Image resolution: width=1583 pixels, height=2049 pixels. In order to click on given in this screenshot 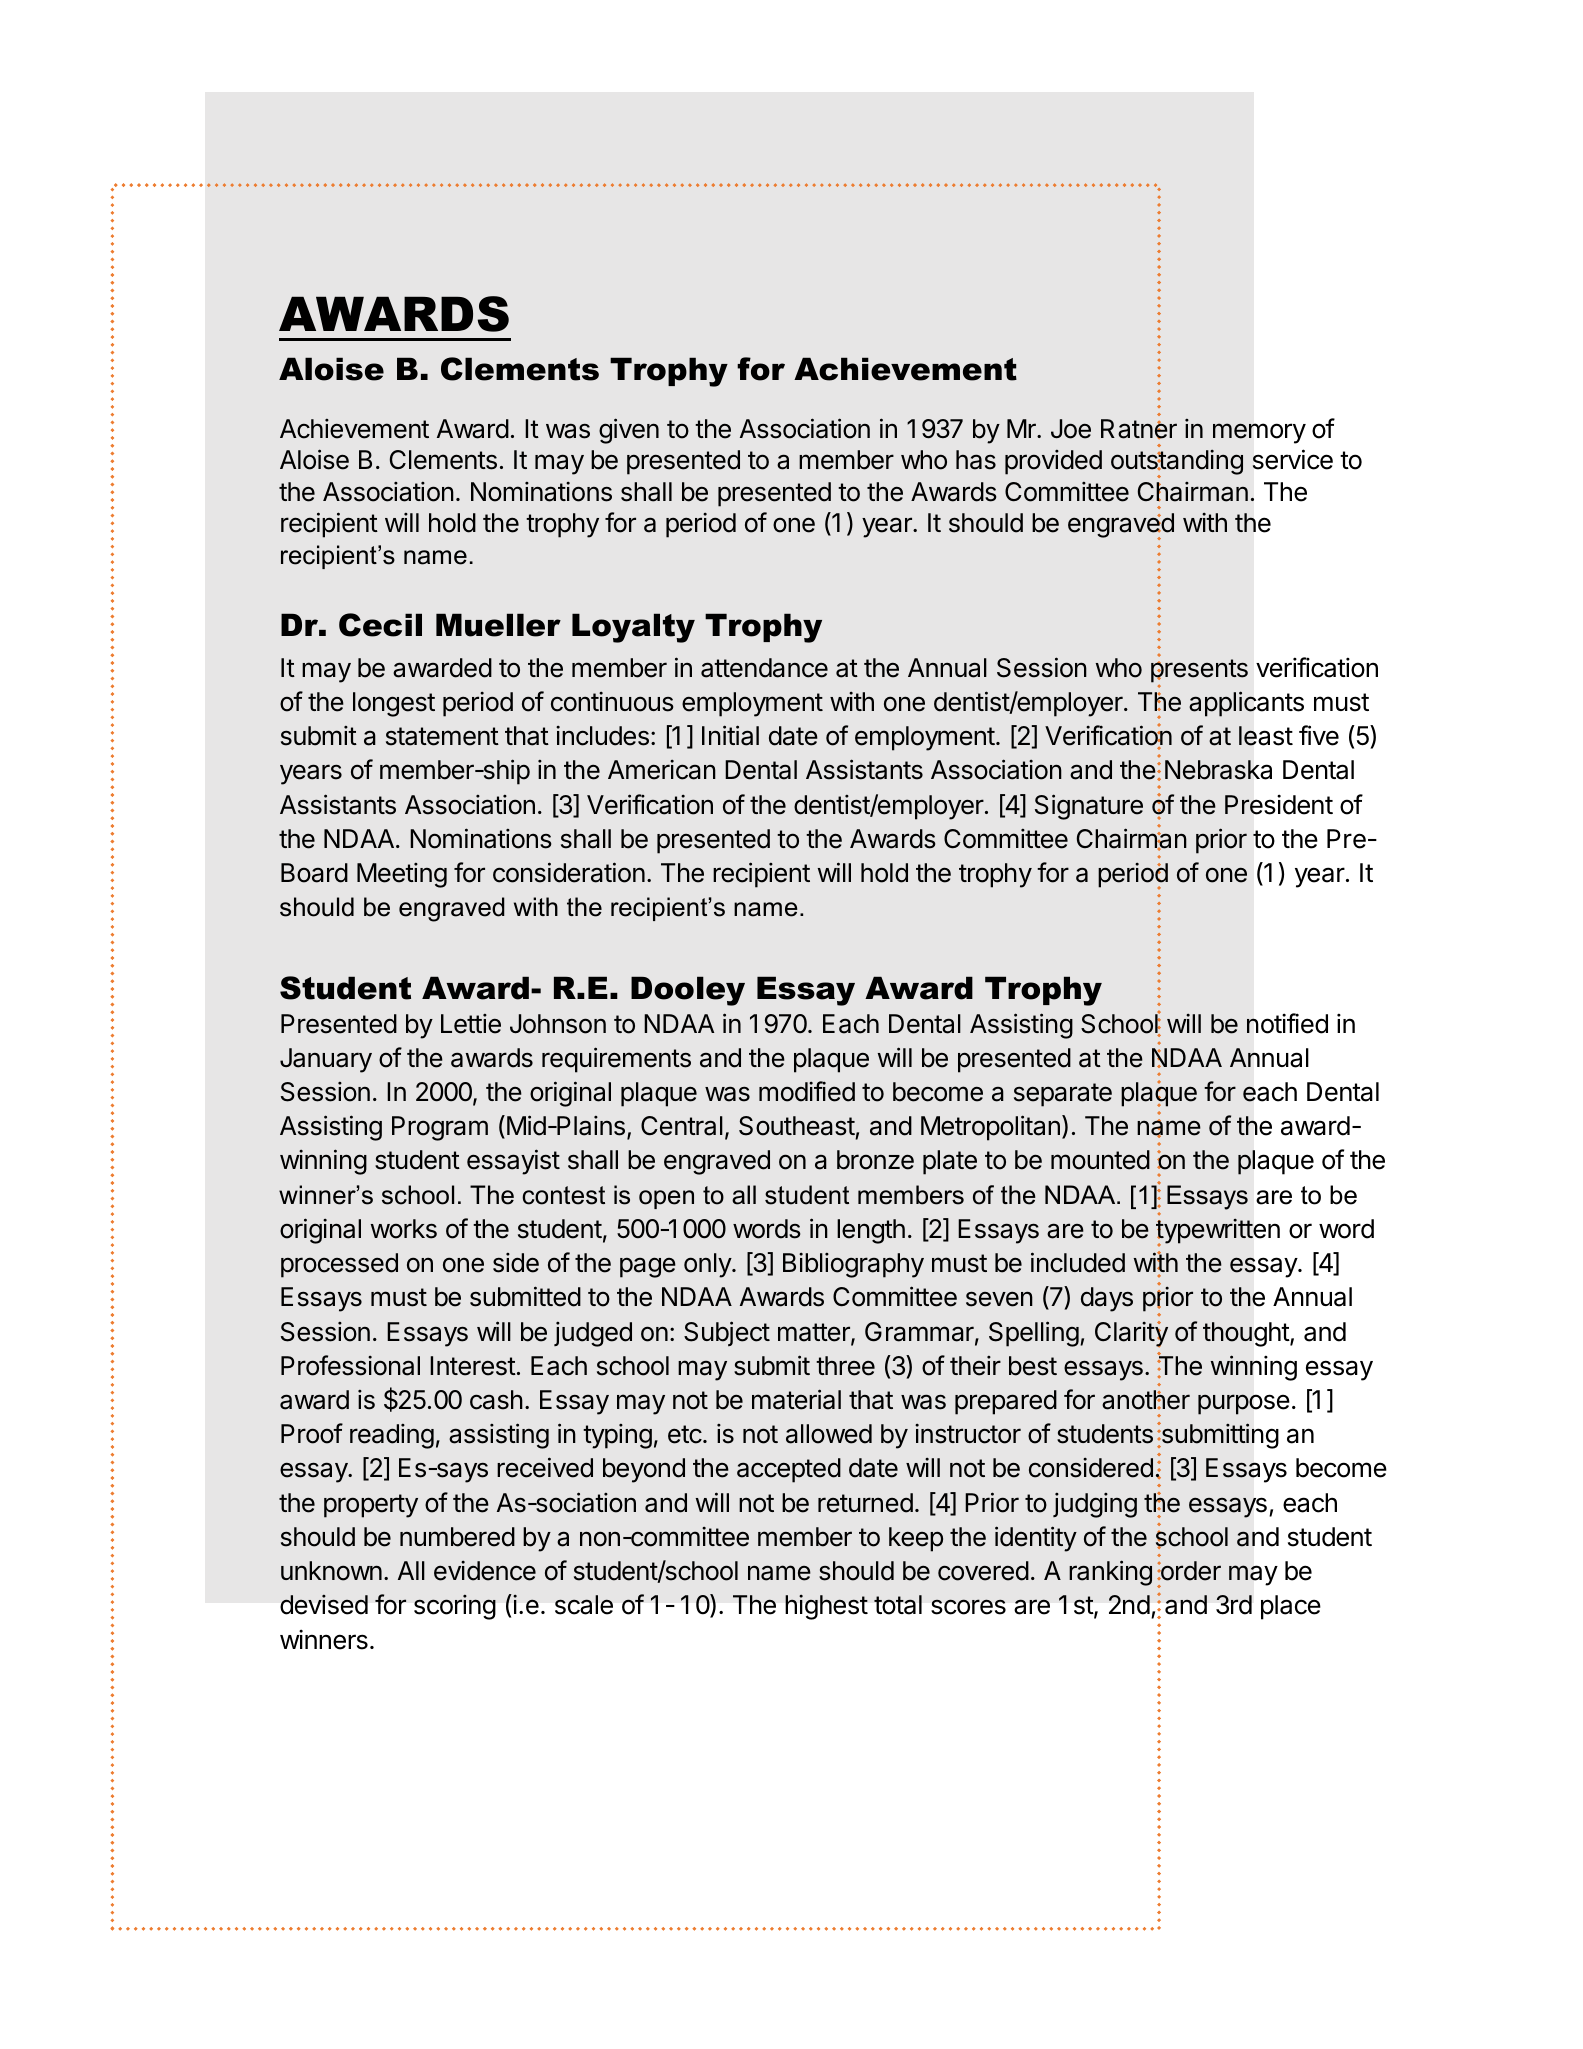, I will do `click(629, 431)`.
